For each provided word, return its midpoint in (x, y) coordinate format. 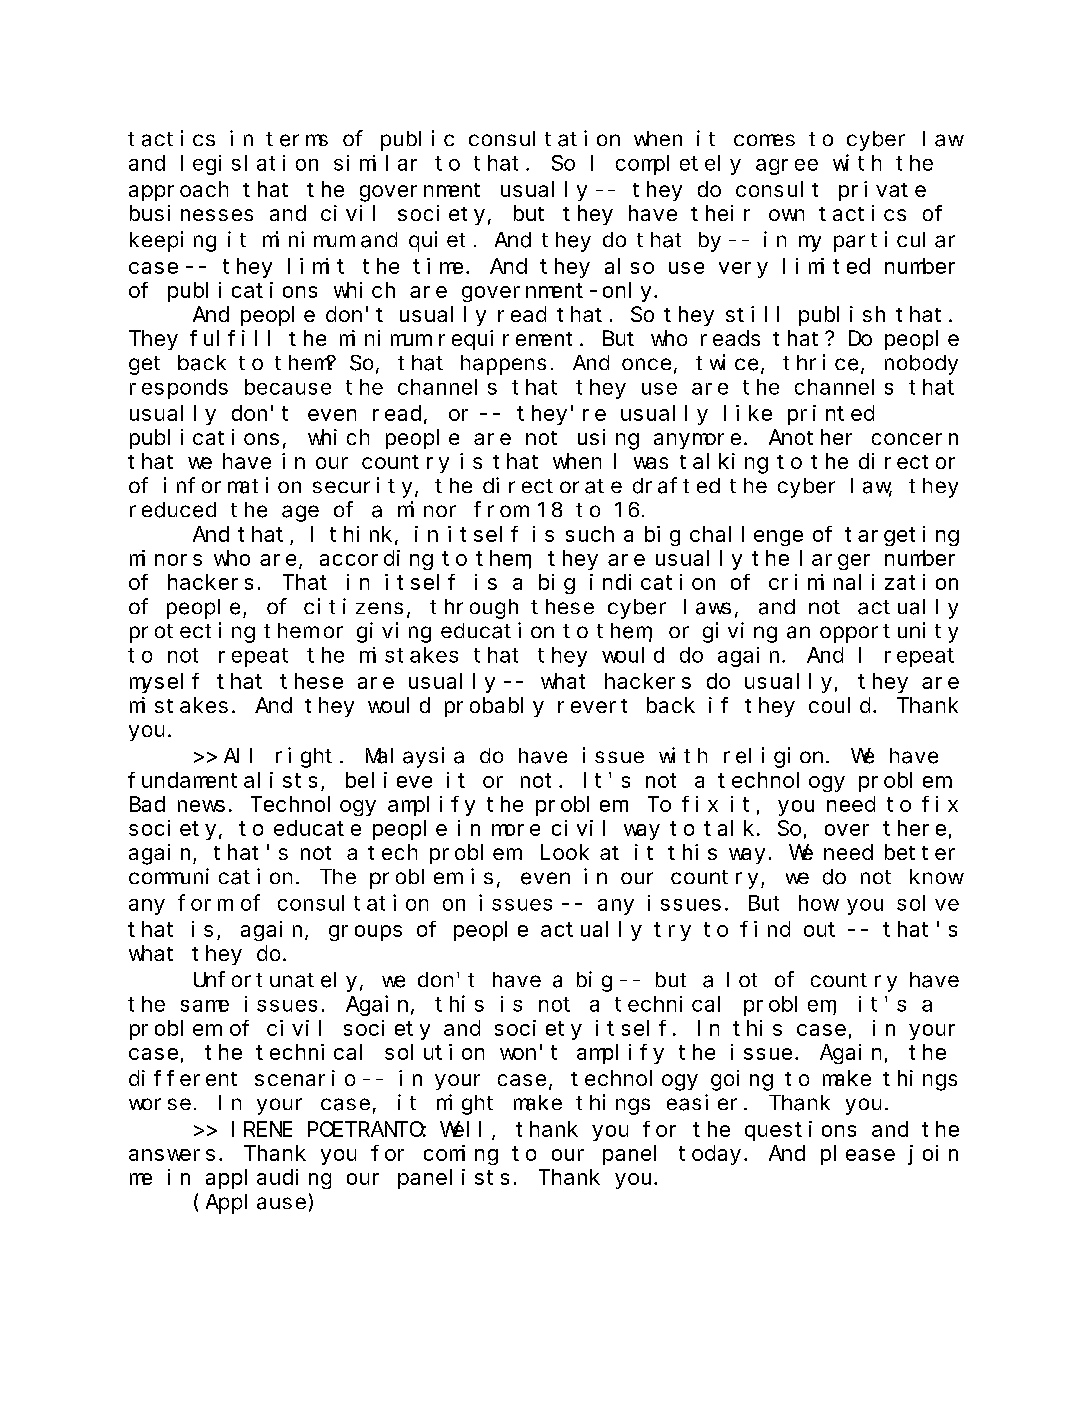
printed (831, 415)
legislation (249, 165)
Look (565, 852)
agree (787, 167)
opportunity (889, 632)
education (497, 630)
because (288, 387)
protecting (192, 632)
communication (210, 876)
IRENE (262, 1129)
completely (678, 165)
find (765, 929)
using (608, 439)
